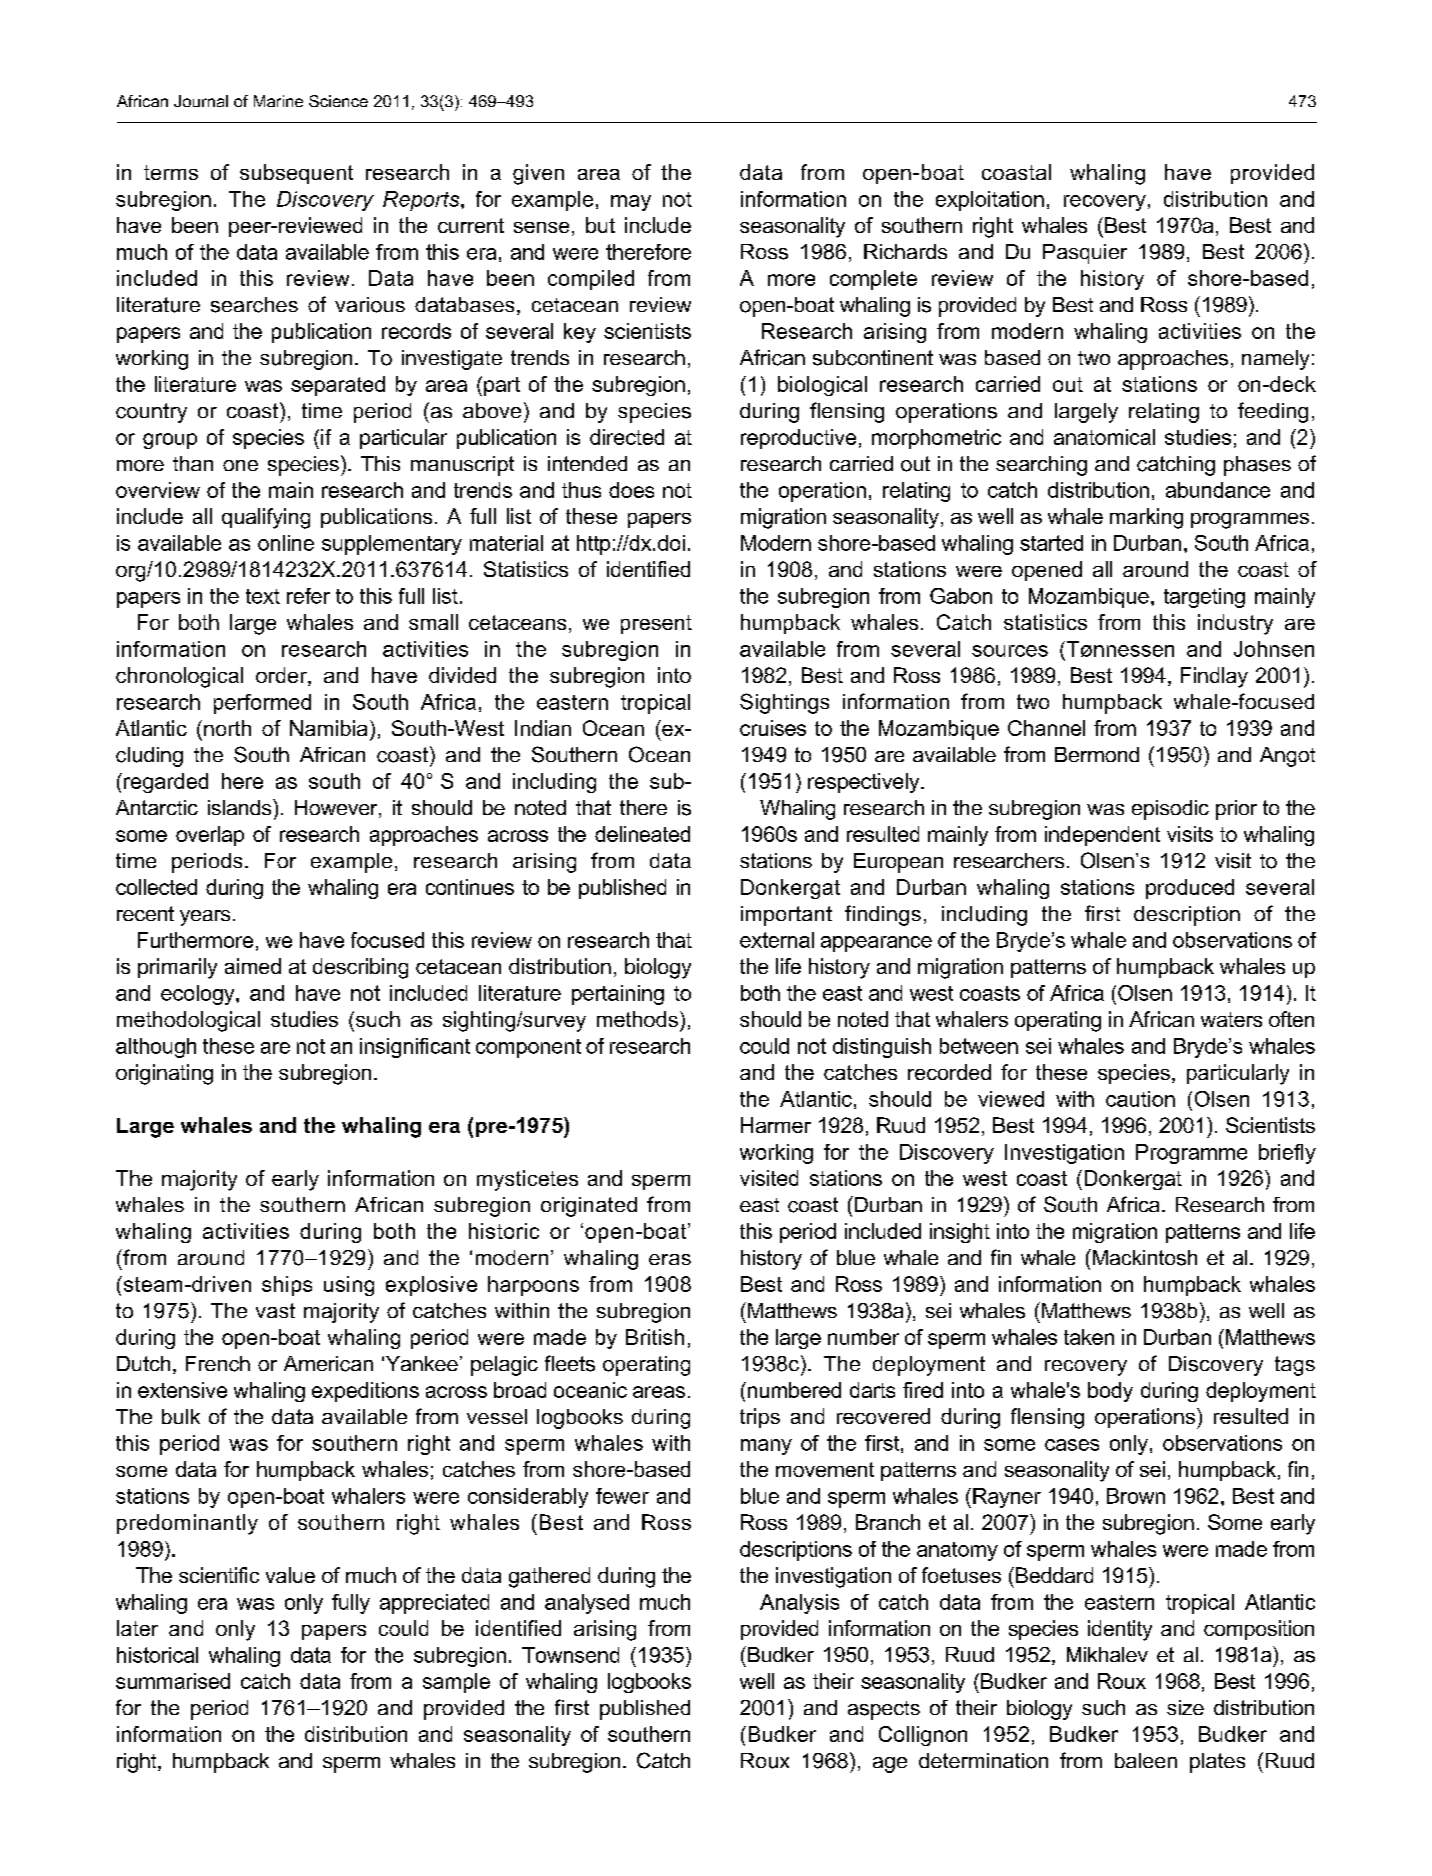 Image resolution: width=1432 pixels, height=1876 pixels. What do you see at coordinates (173, 1681) in the screenshot?
I see `summarised` at bounding box center [173, 1681].
